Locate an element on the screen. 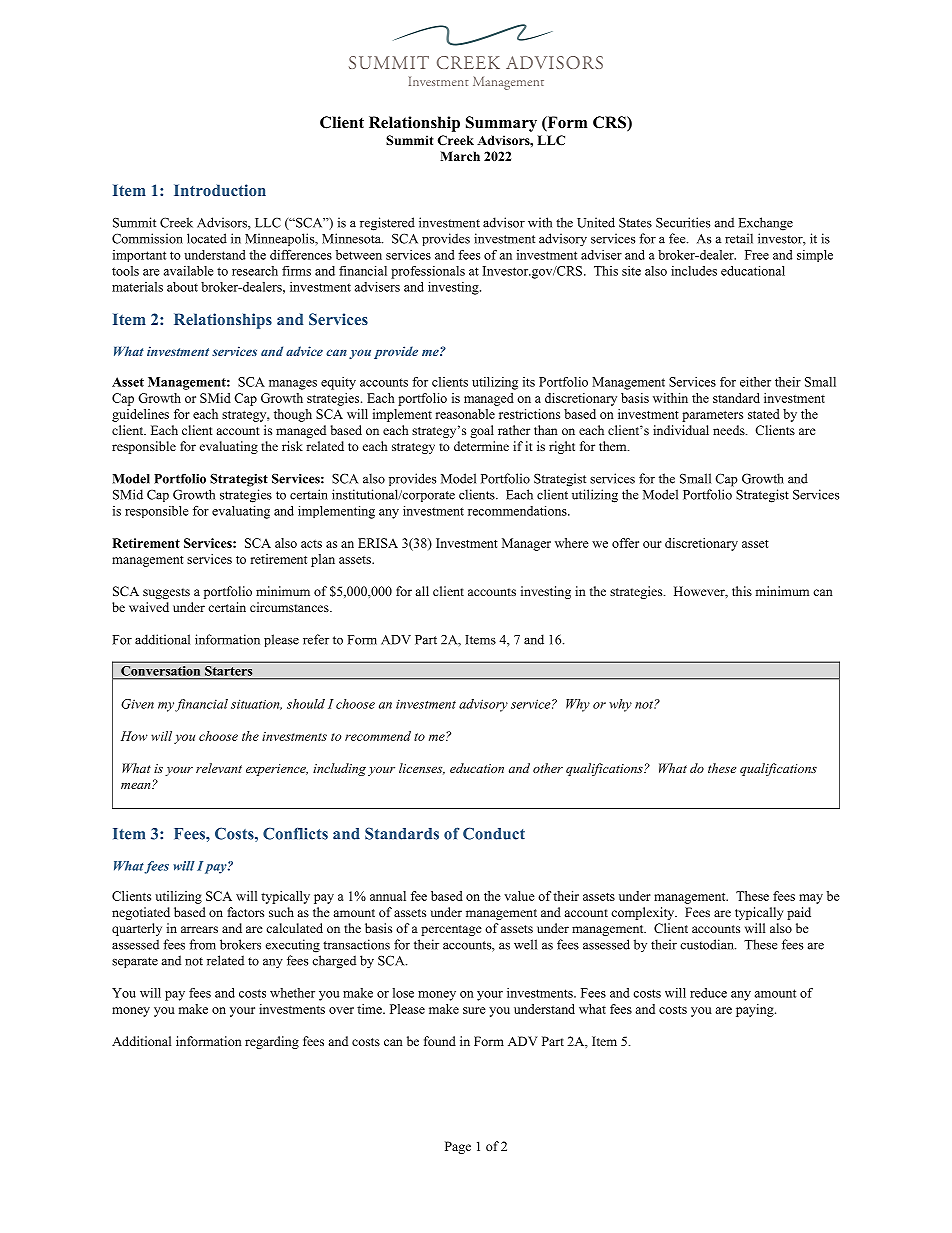 The image size is (952, 1233). Manager is located at coordinates (526, 544).
